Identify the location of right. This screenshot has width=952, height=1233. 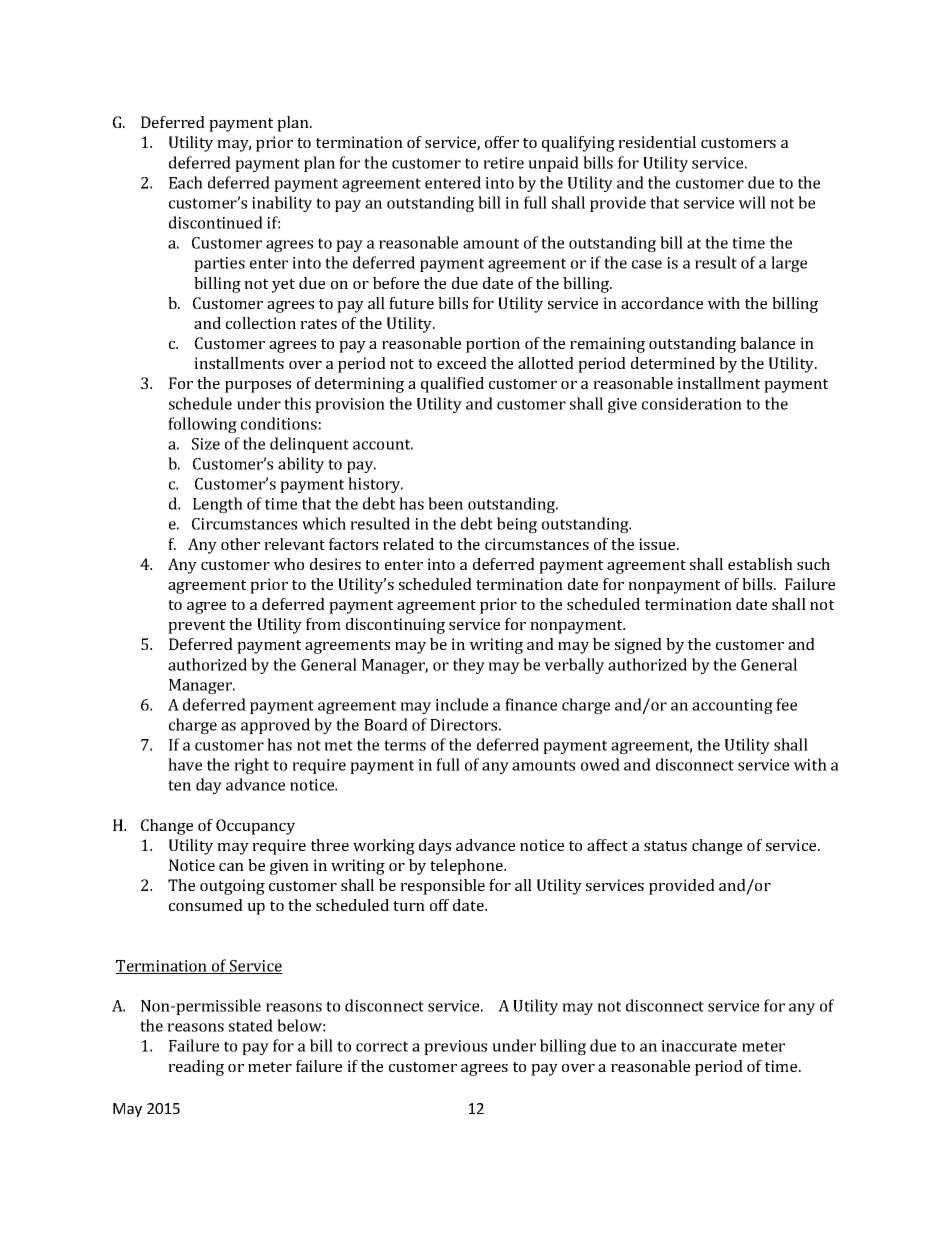
(251, 766).
